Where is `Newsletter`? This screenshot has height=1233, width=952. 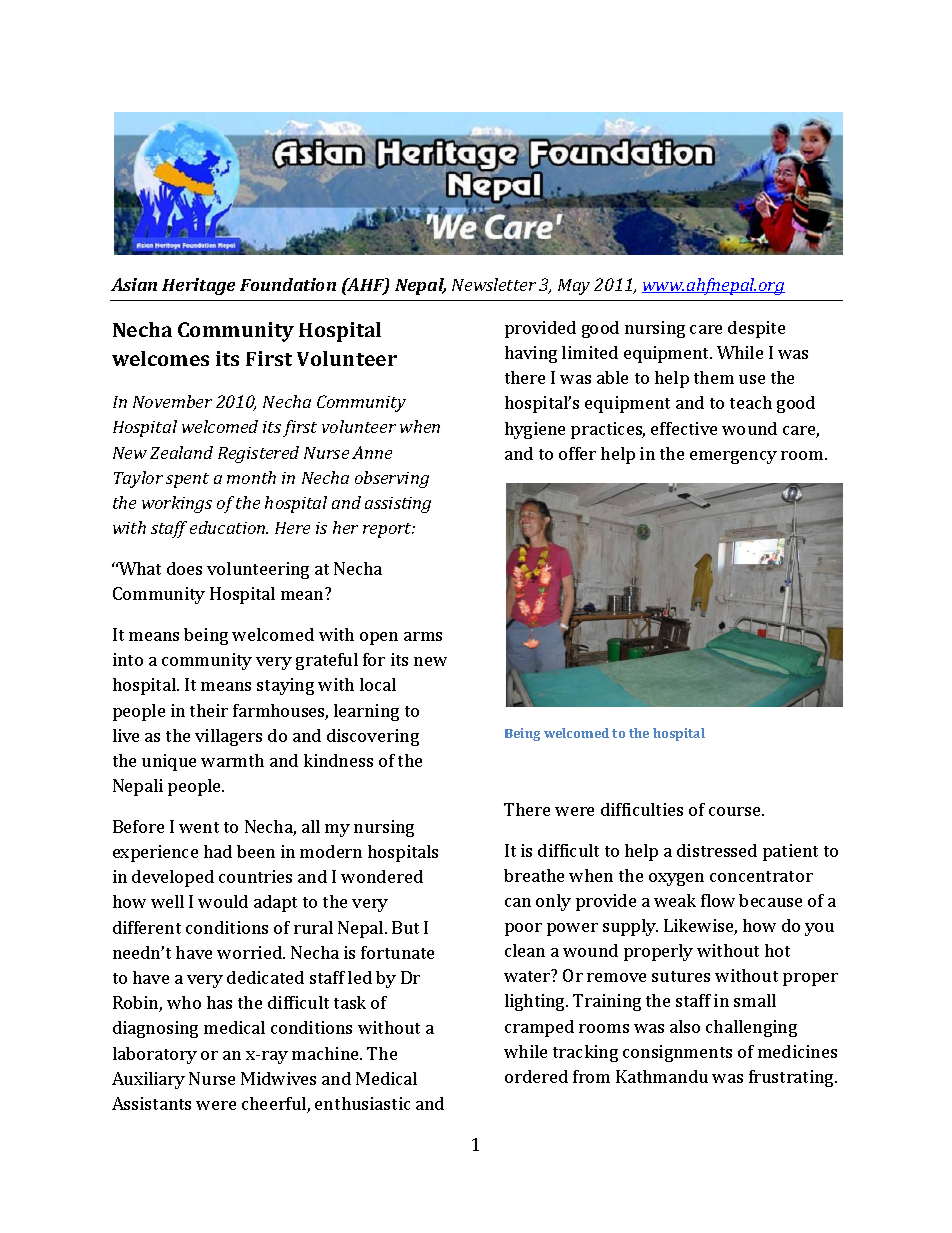 Newsletter is located at coordinates (494, 284).
